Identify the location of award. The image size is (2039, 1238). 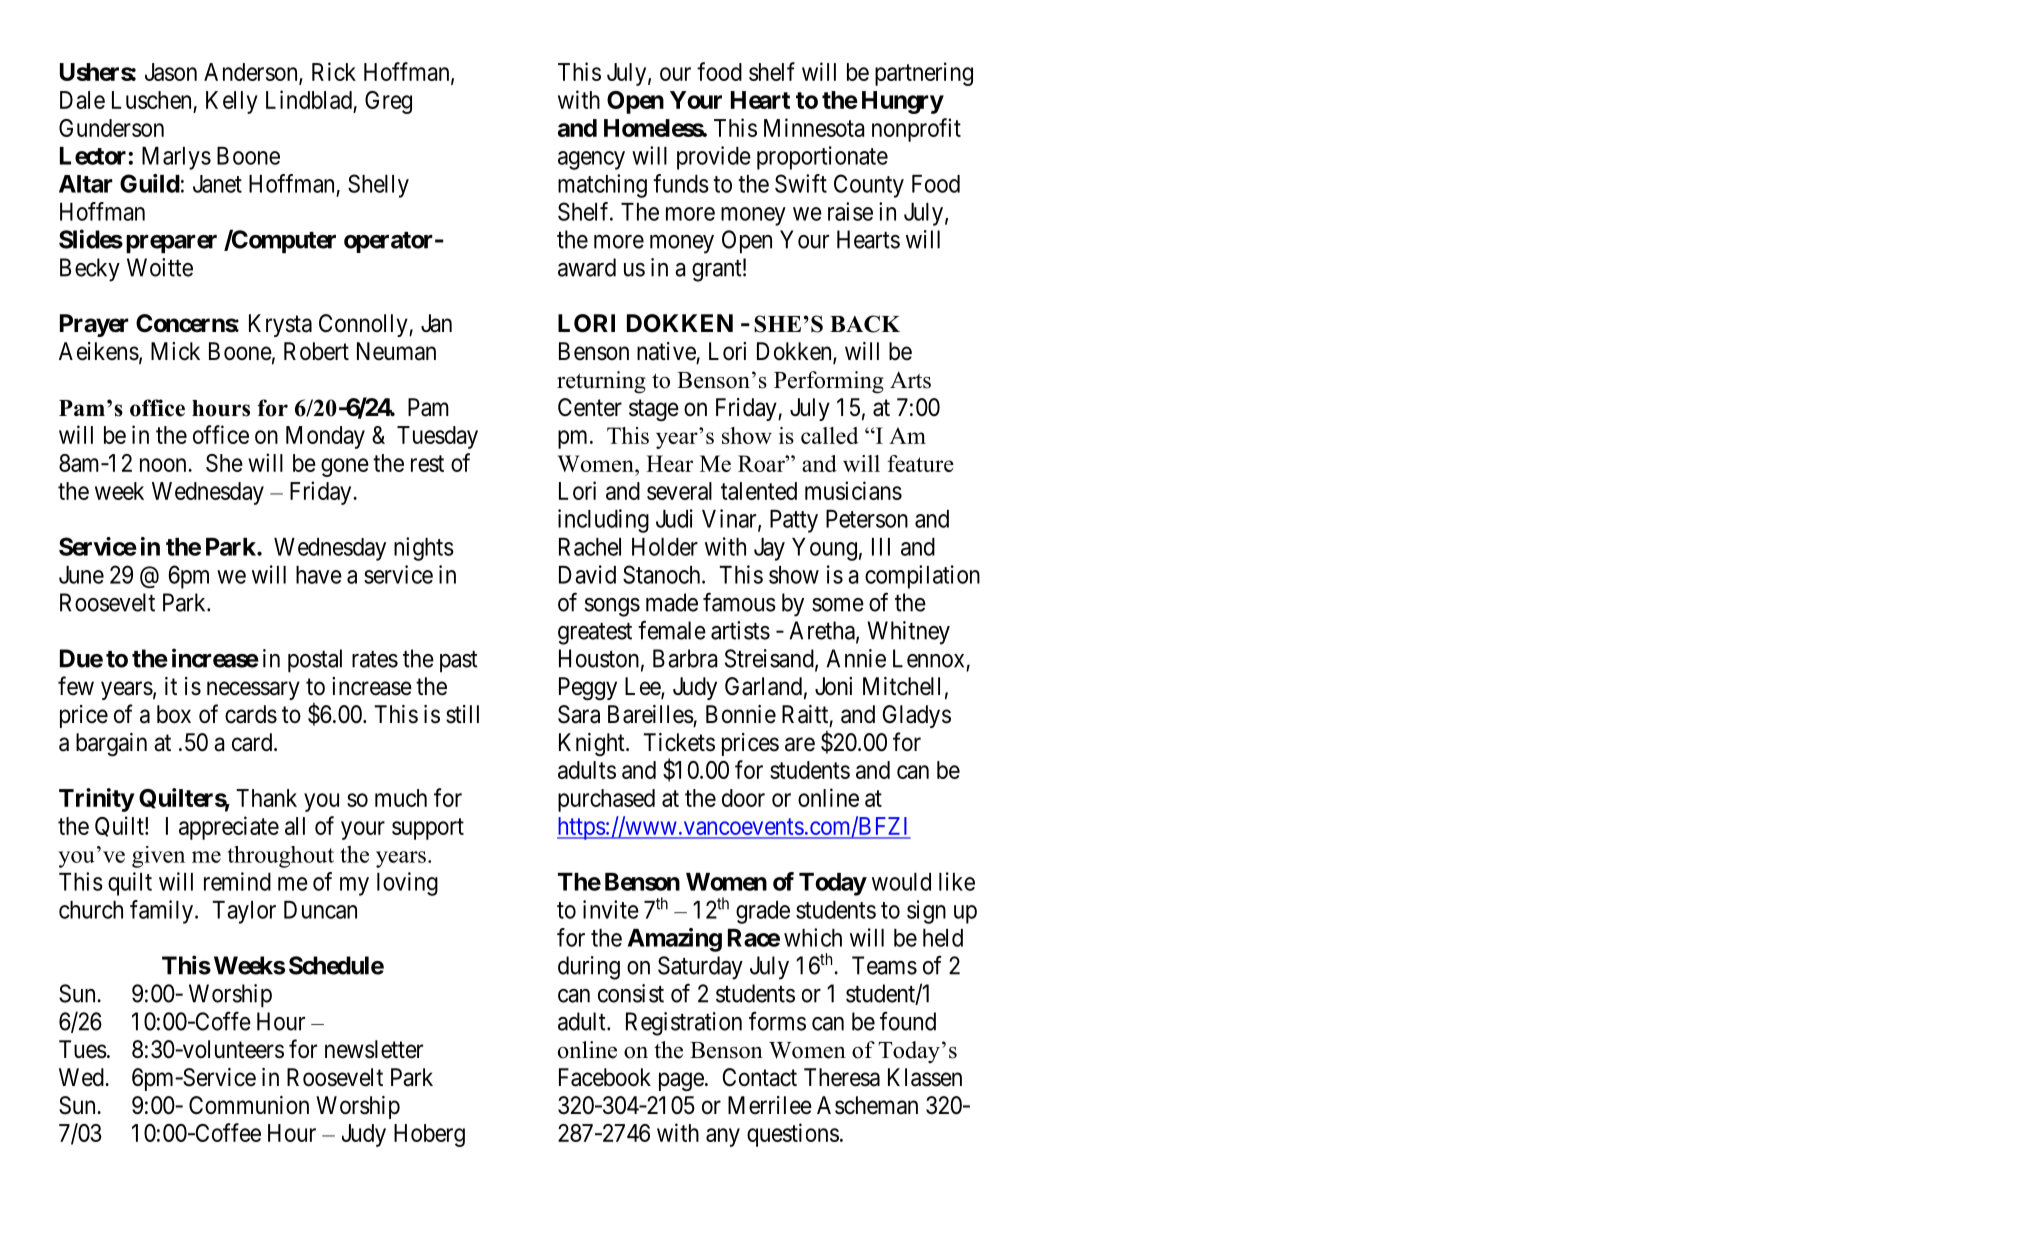
(587, 267).
